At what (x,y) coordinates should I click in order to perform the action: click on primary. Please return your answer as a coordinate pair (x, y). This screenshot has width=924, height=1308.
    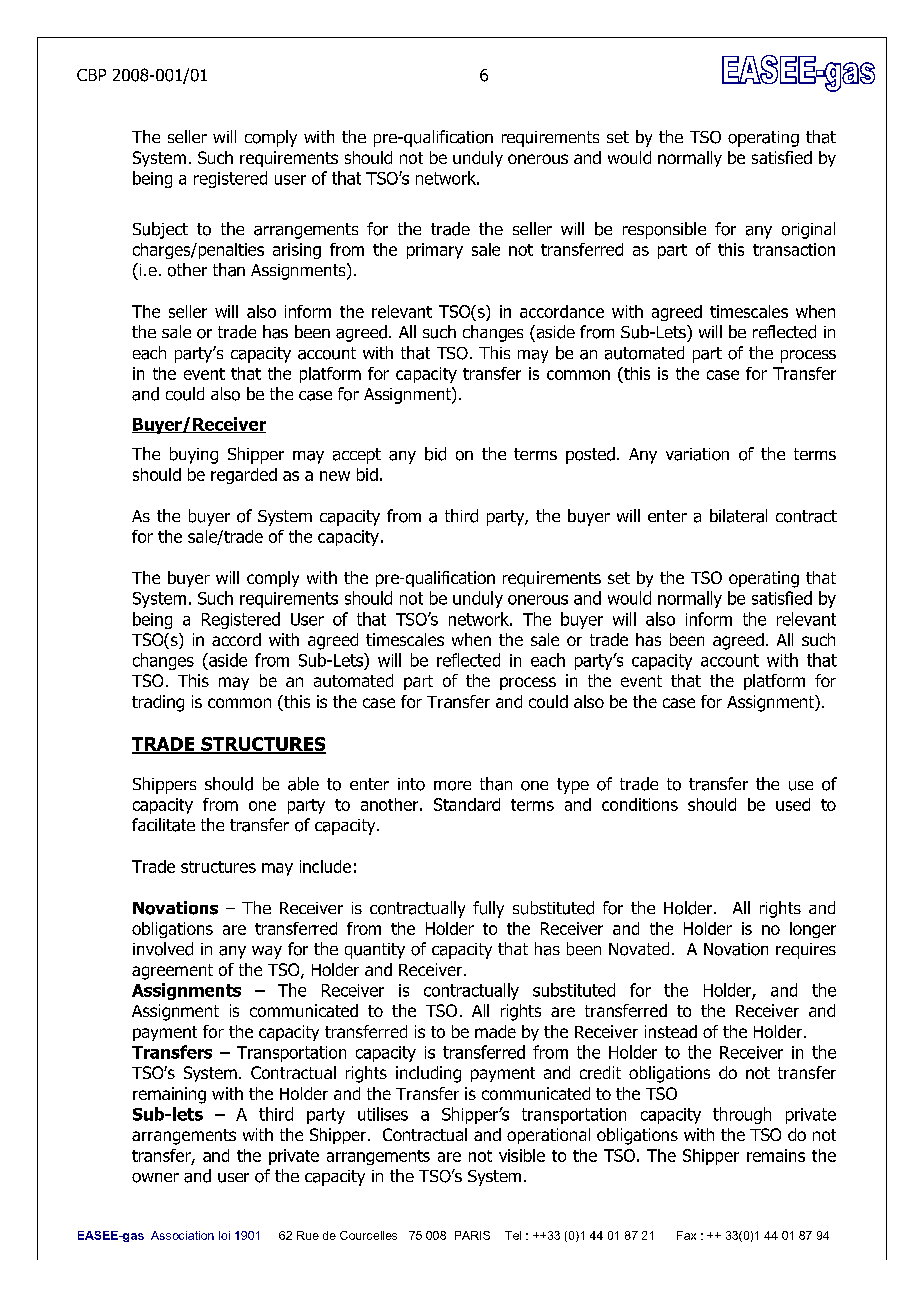
    Looking at the image, I should click on (435, 251).
